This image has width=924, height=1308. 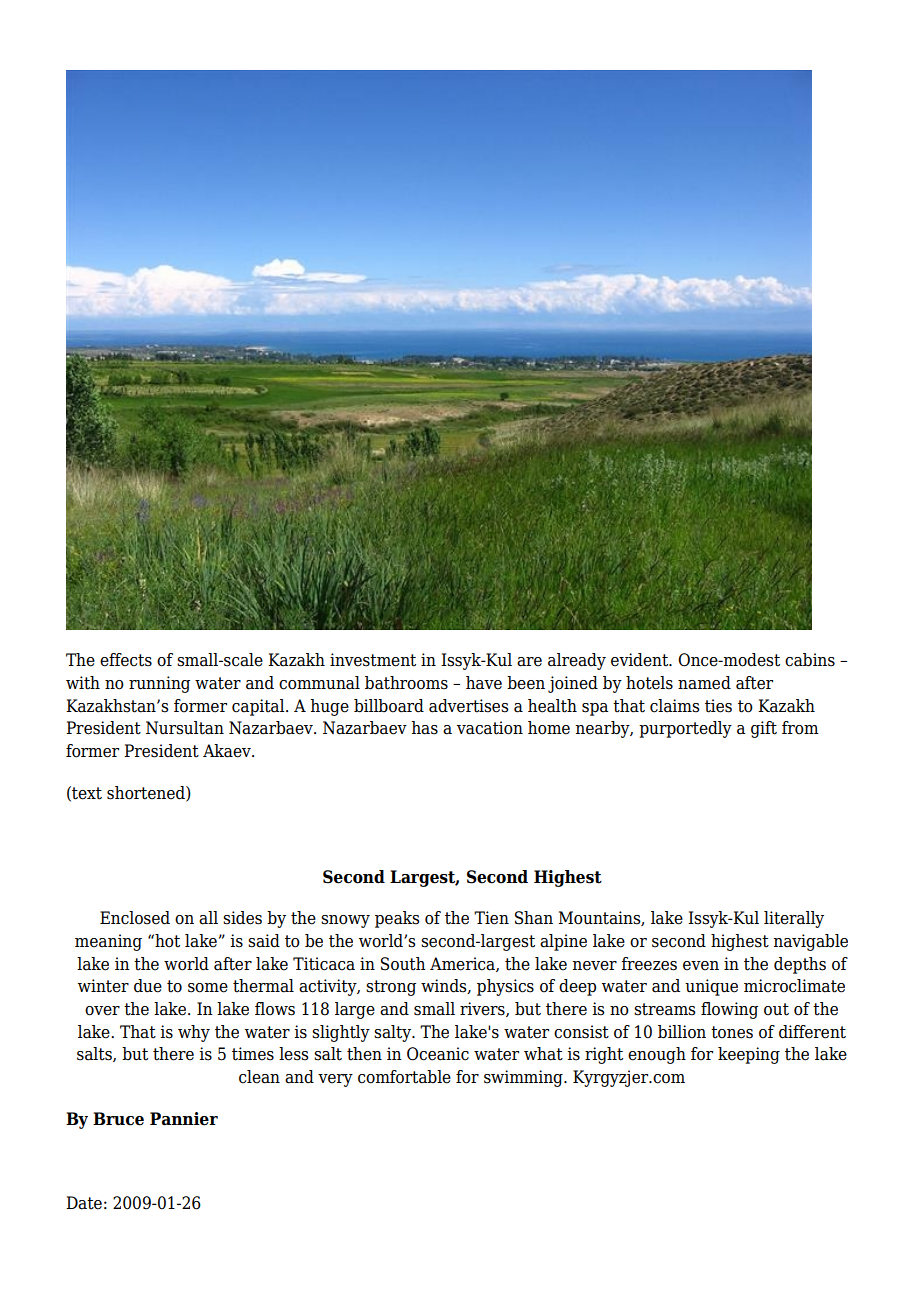 I want to click on shortened, so click(x=147, y=793).
